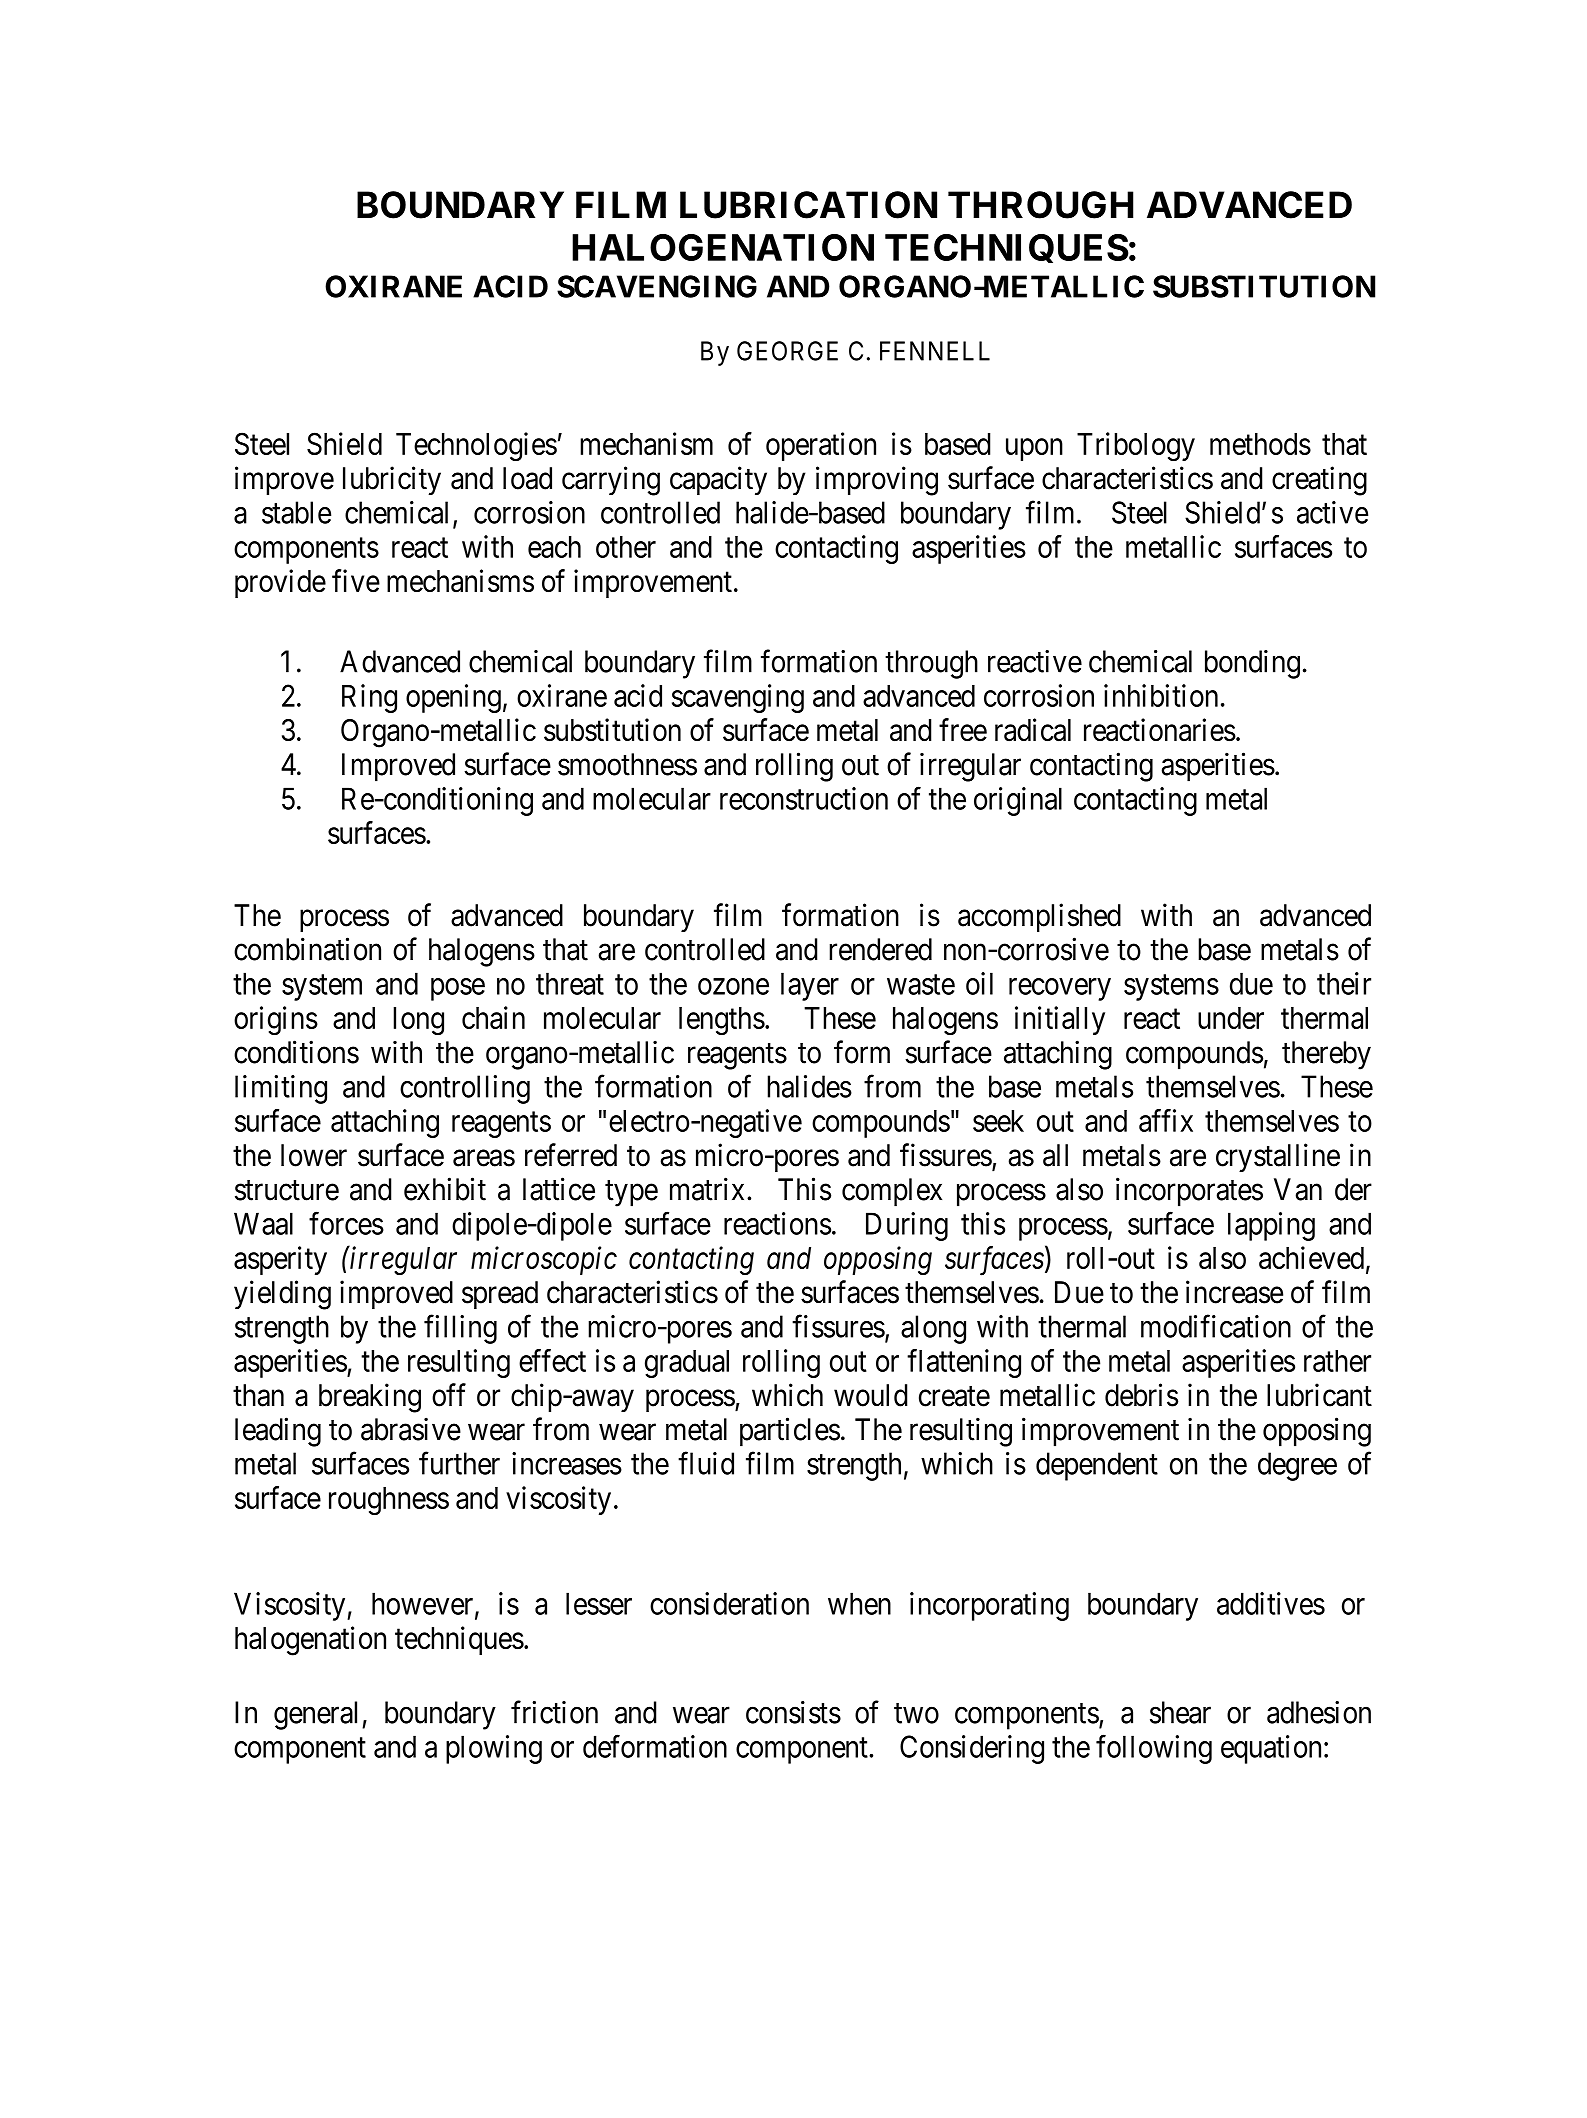  I want to click on LUBRICATION, so click(808, 205).
